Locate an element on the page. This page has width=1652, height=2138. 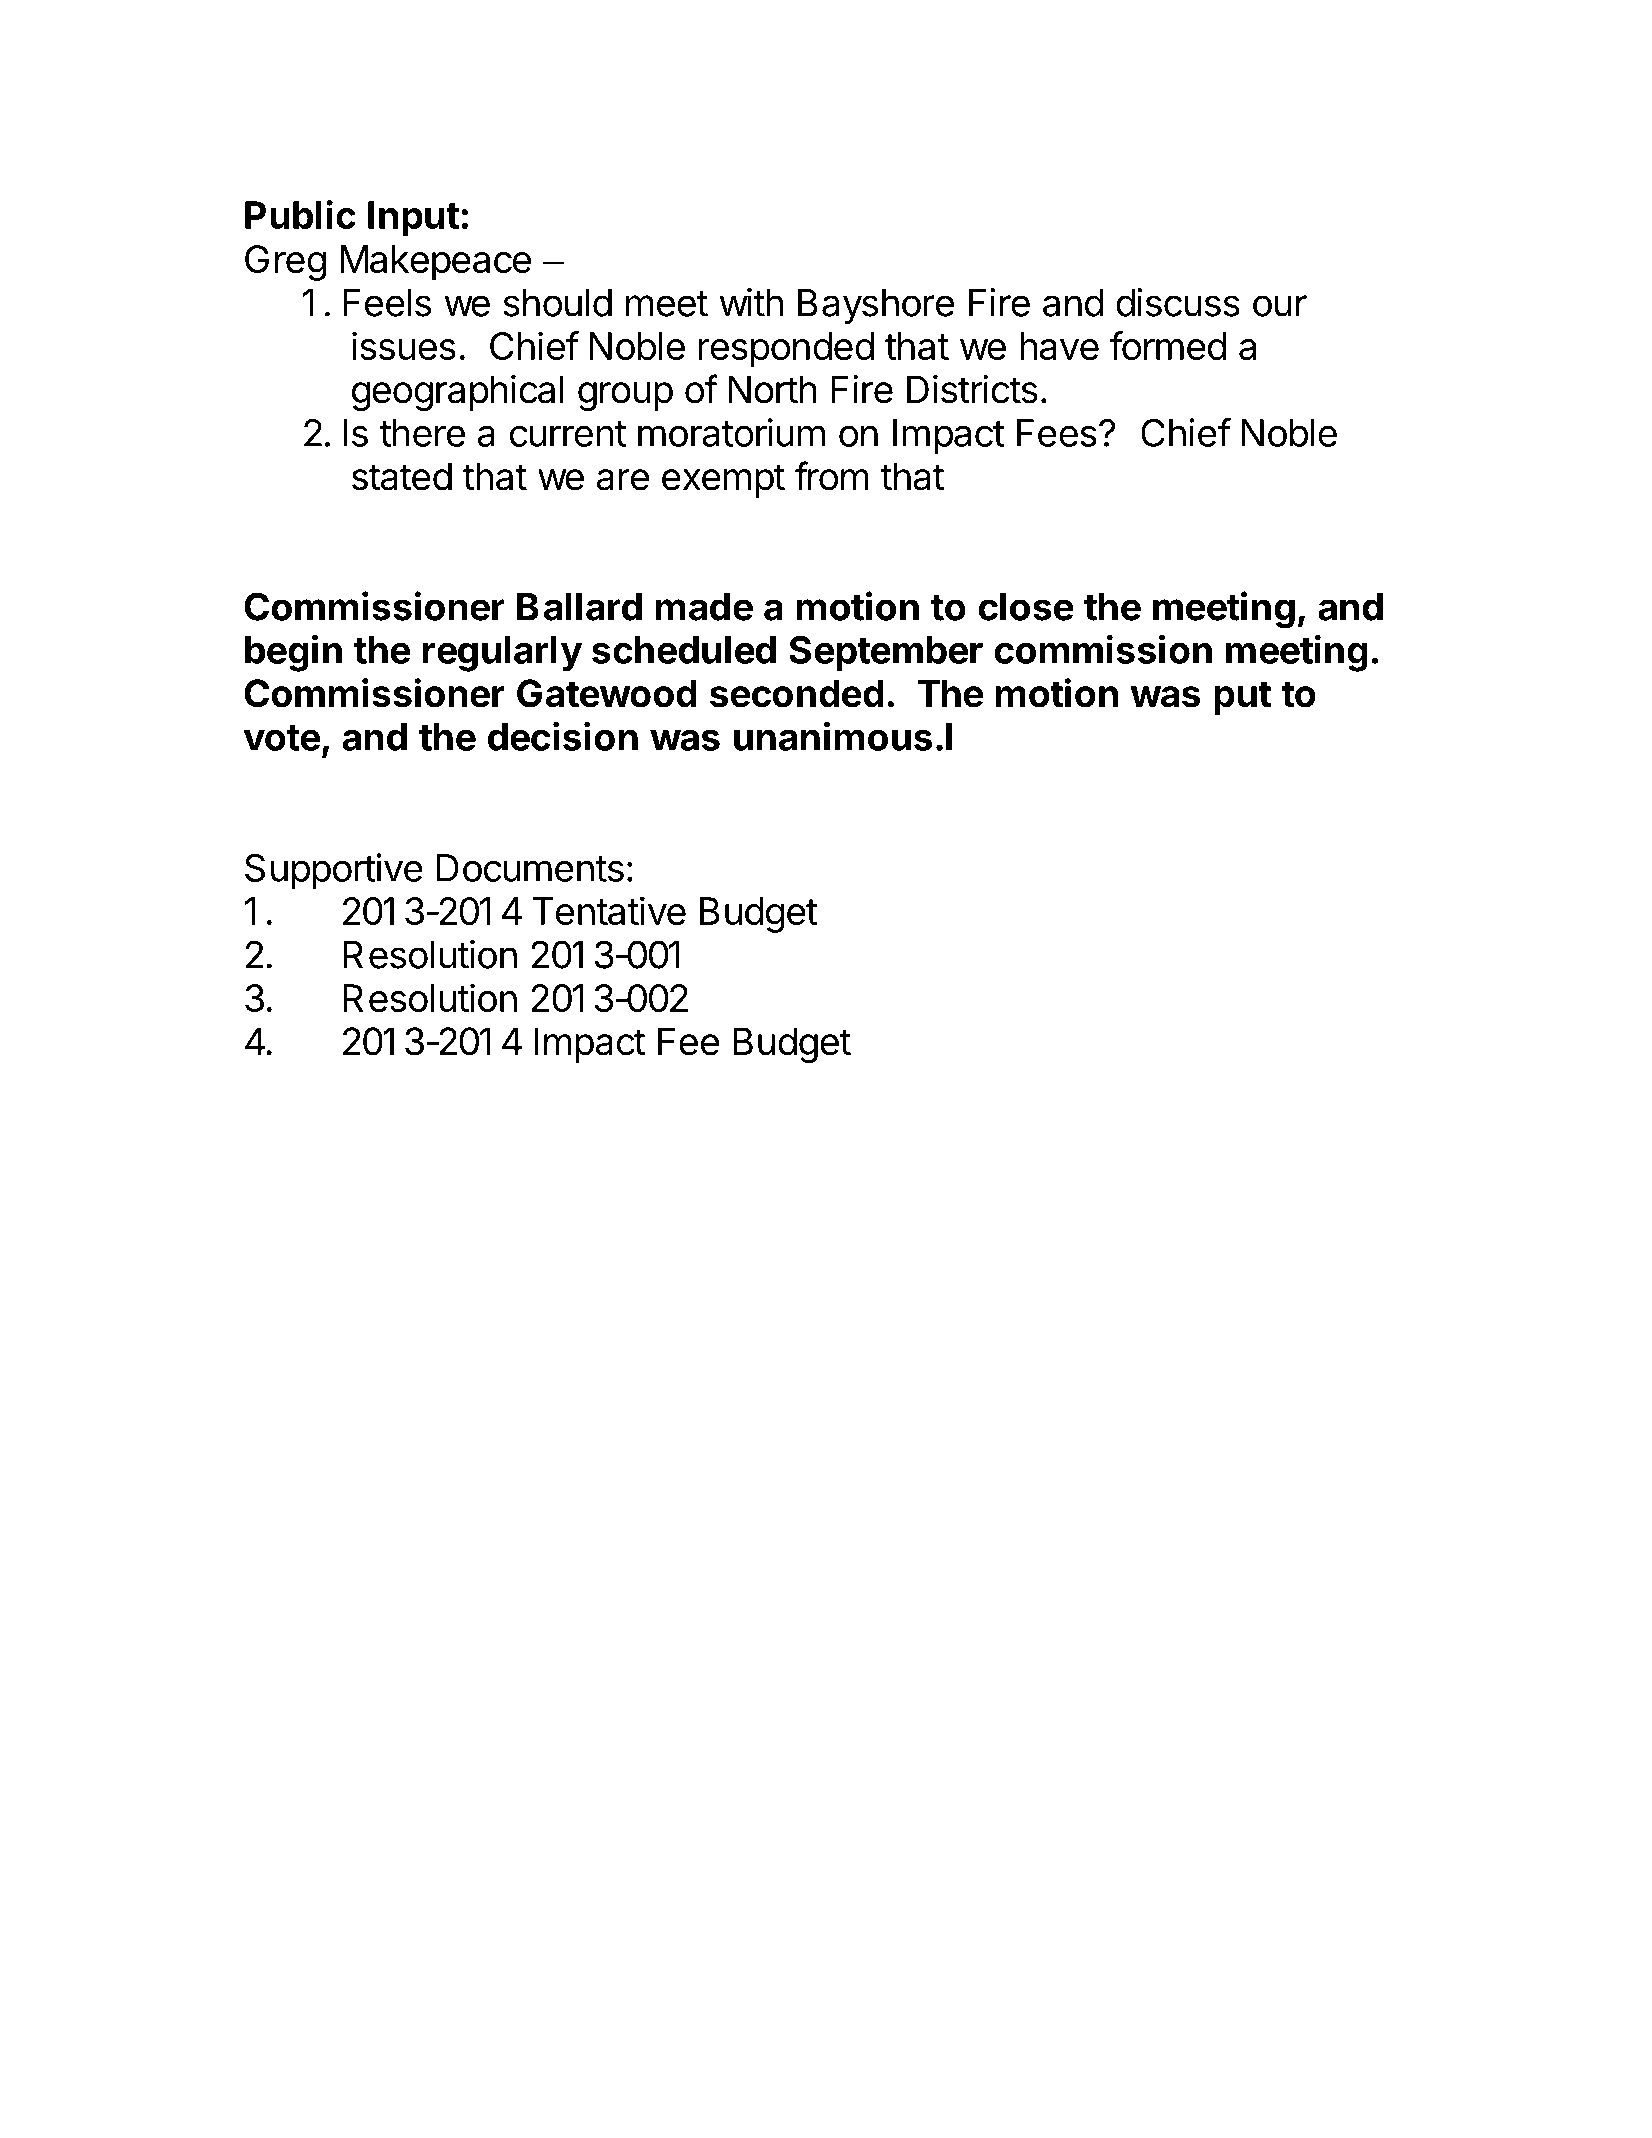
discuss is located at coordinates (1178, 302).
